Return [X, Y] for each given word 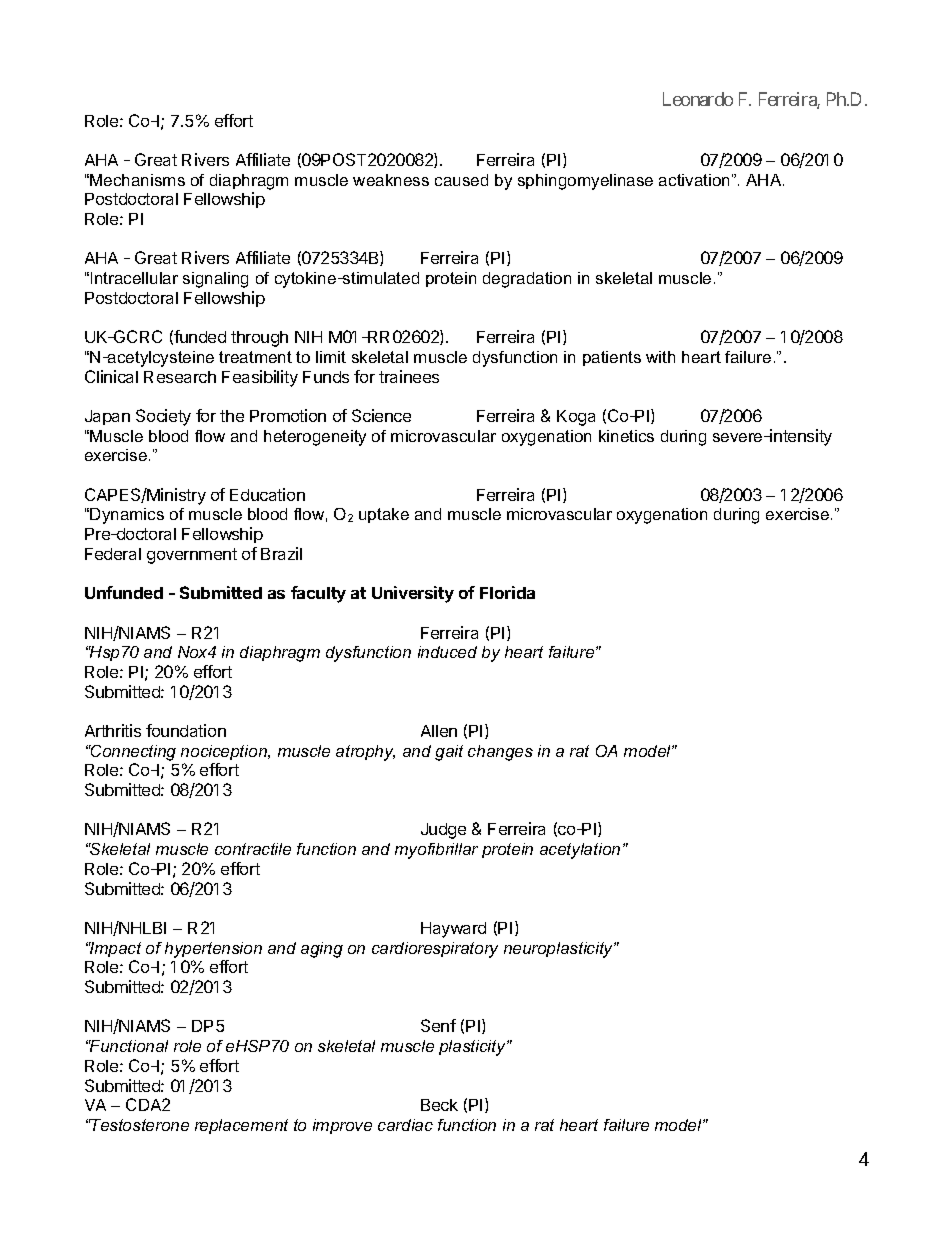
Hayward [453, 930]
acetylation [580, 851]
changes [500, 753]
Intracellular [134, 278]
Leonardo [698, 99]
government [192, 556]
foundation [186, 730]
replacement [241, 1126]
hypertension [213, 950]
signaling [215, 280]
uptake [384, 515]
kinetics [626, 436]
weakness [391, 180]
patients [612, 358]
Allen [439, 731]
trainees [409, 376]
